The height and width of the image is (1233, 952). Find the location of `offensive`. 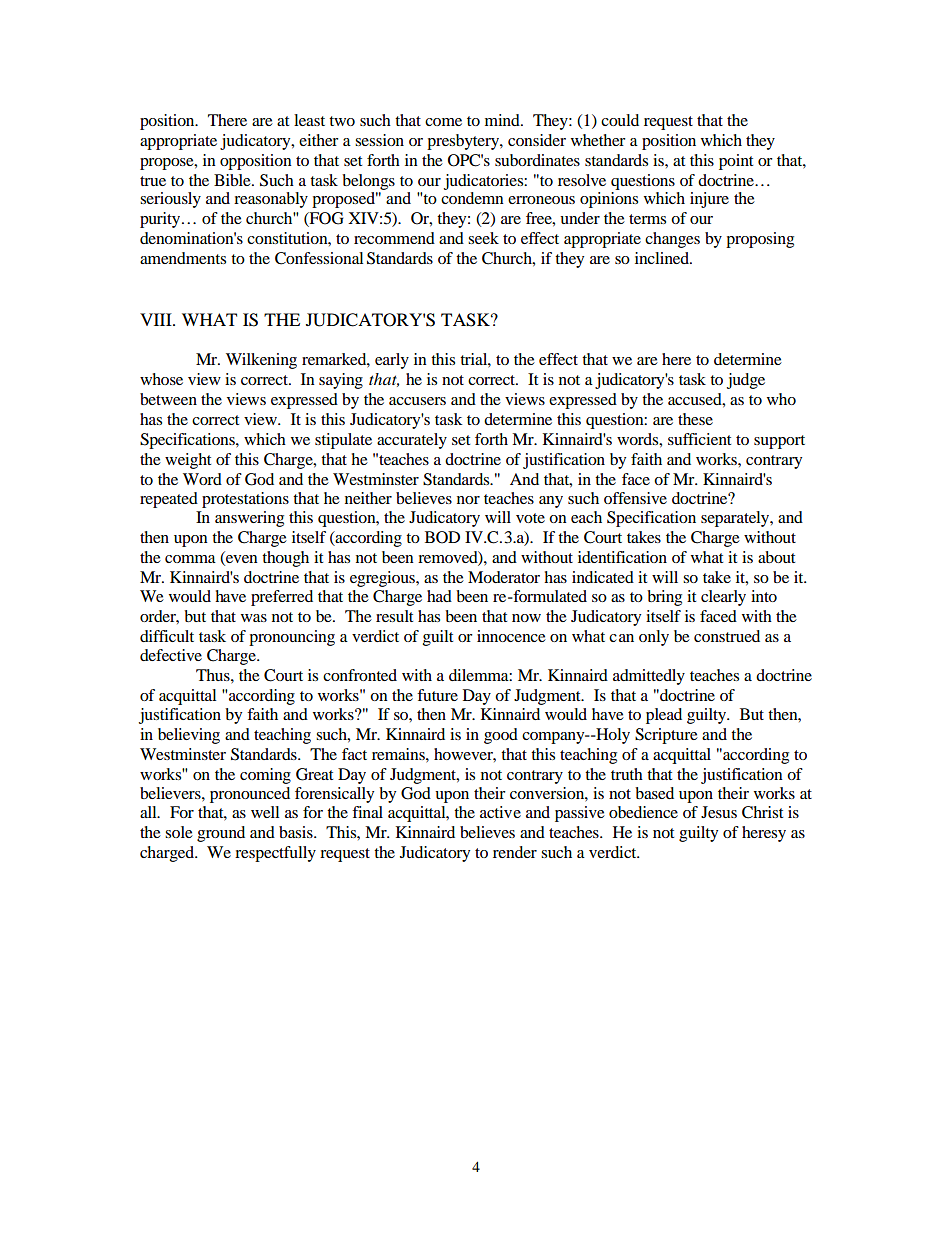

offensive is located at coordinates (635, 498).
